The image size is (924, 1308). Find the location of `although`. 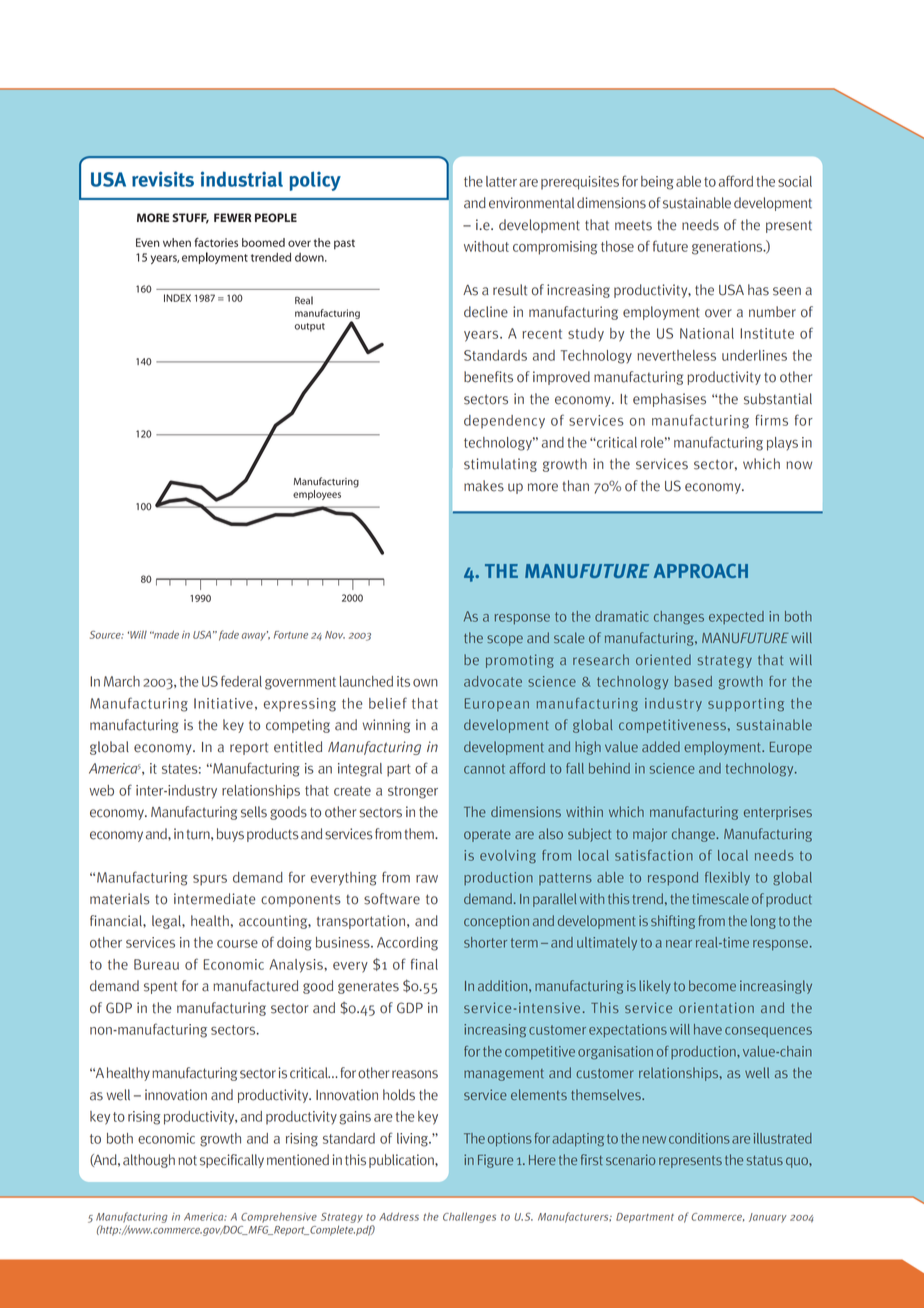

although is located at coordinates (149, 1161).
